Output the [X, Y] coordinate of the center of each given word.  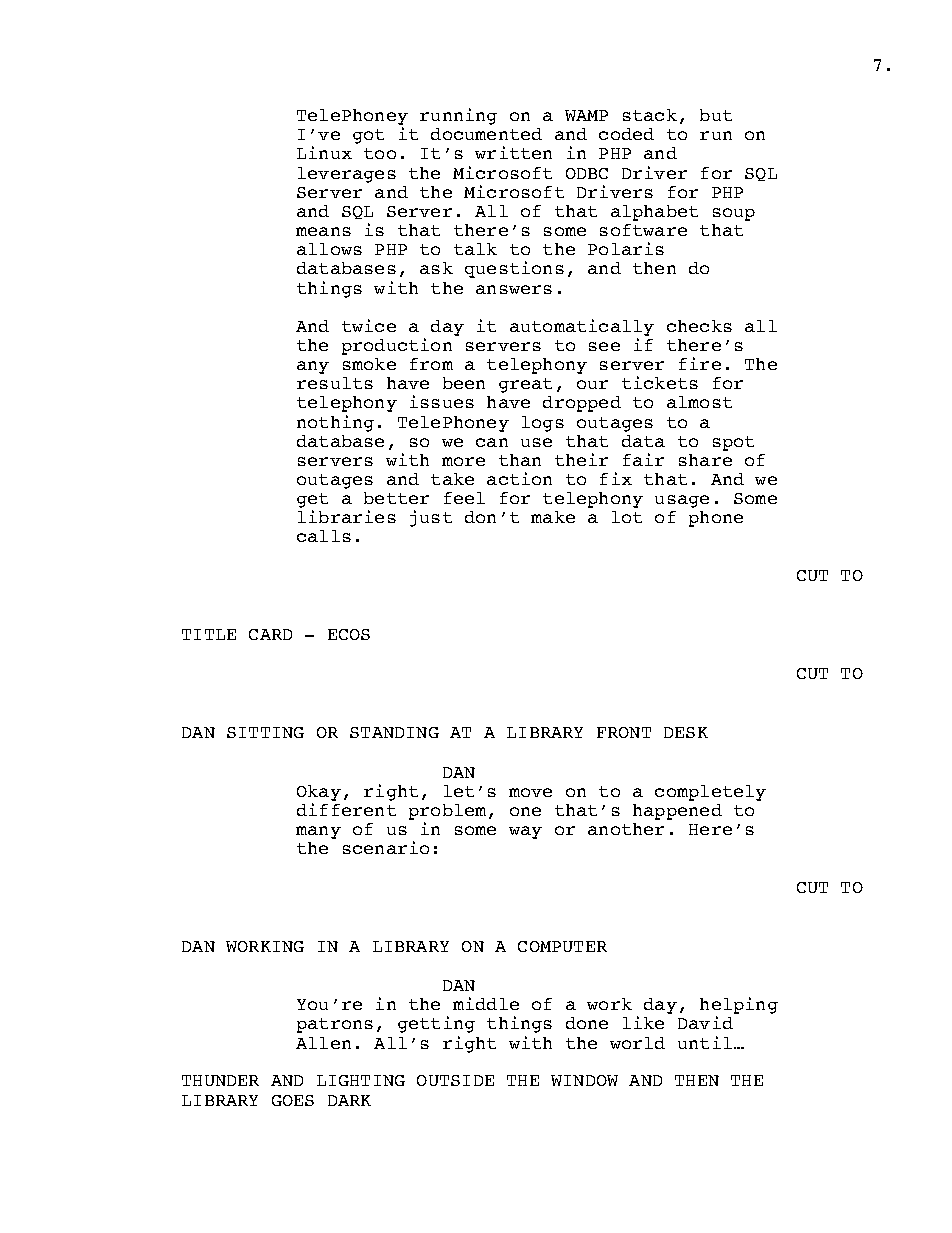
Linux [324, 152]
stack [650, 115]
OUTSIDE [455, 1080]
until [705, 1042]
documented [486, 134]
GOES [293, 1100]
